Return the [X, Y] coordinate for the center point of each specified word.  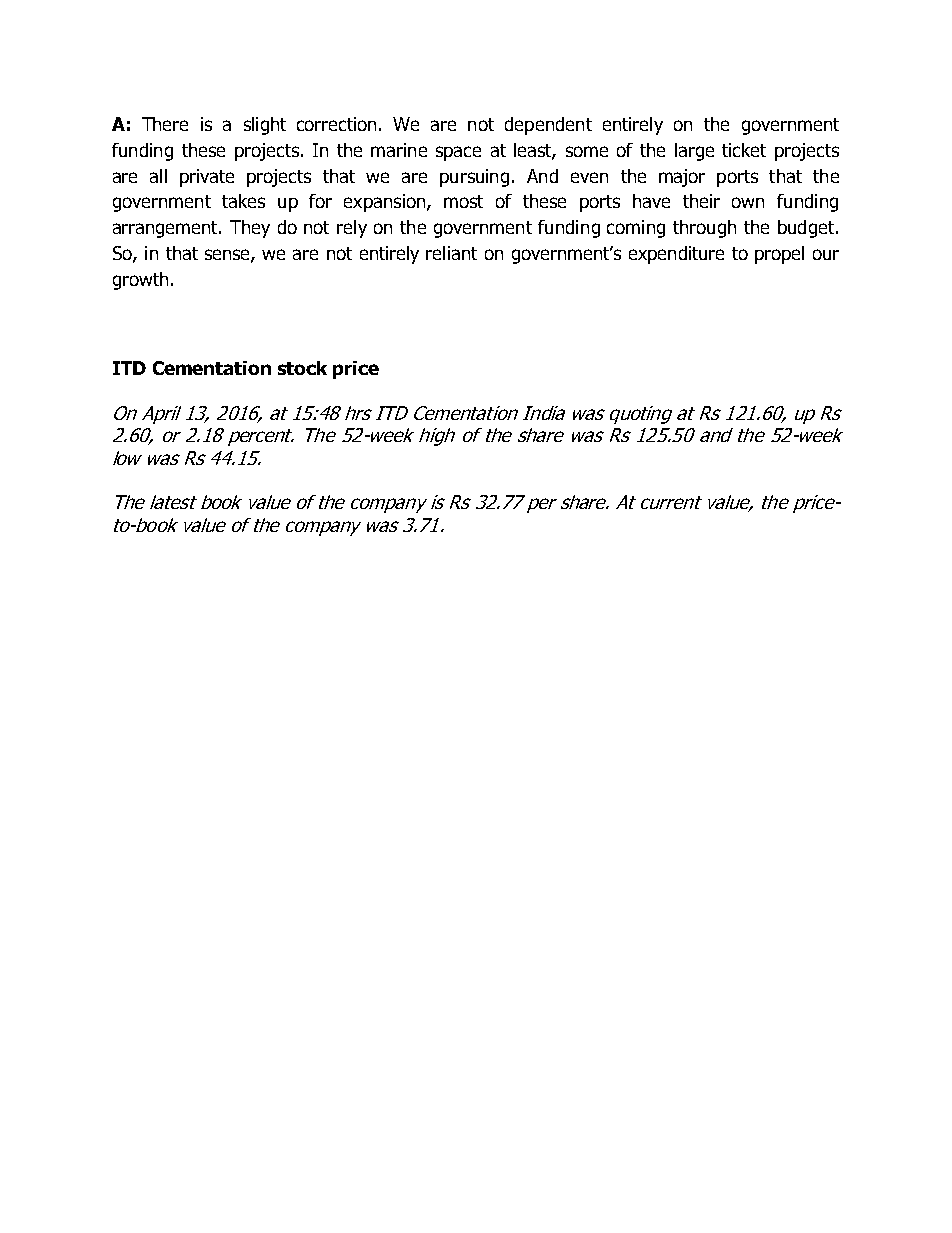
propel [779, 255]
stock [302, 368]
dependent [548, 126]
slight [265, 126]
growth [140, 281]
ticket [744, 150]
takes [243, 201]
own [748, 202]
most [463, 201]
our [826, 254]
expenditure [676, 255]
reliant [451, 253]
